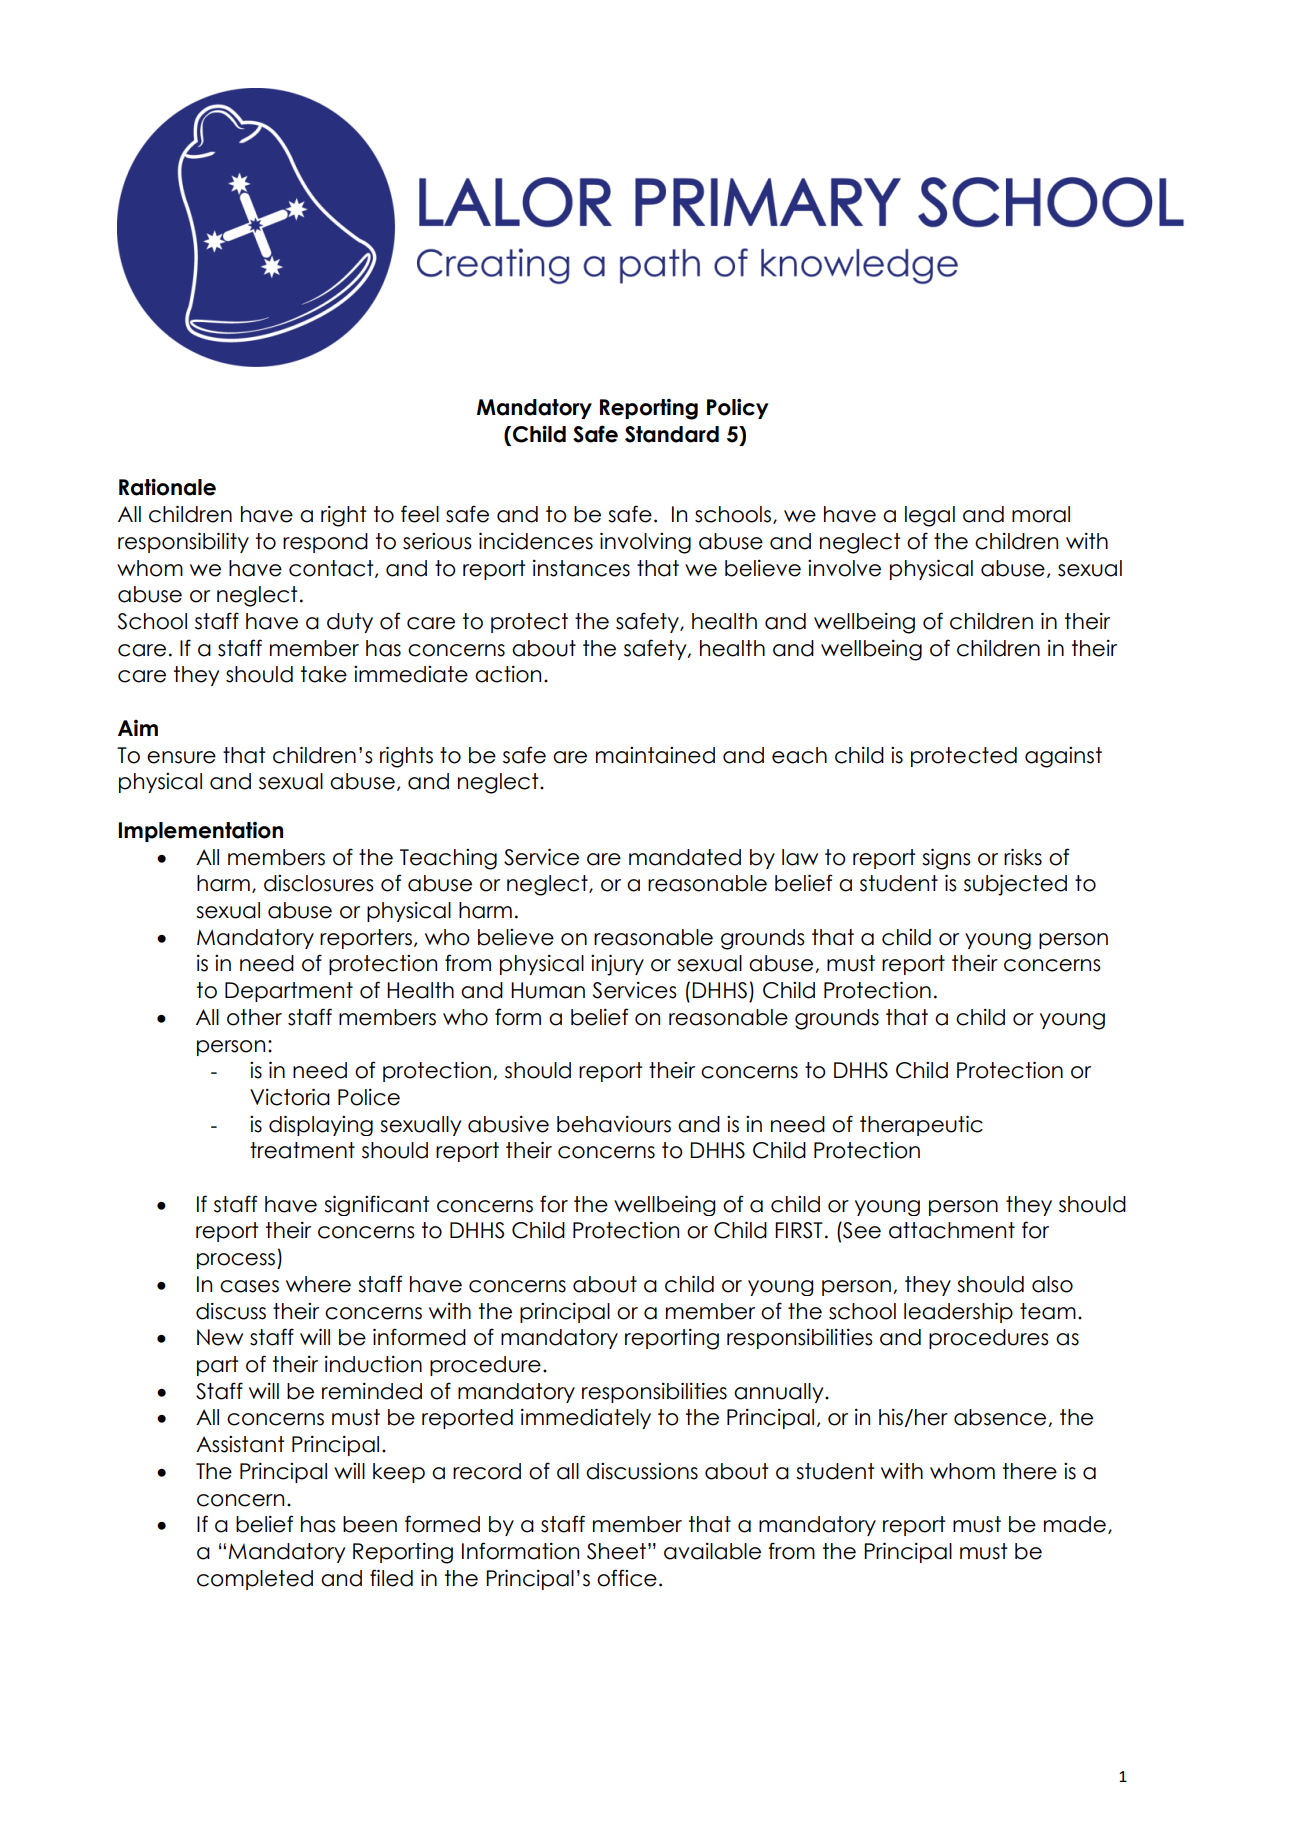 The width and height of the document is (1297, 1834). Describe the element at coordinates (617, 965) in the document. I see `injury` at that location.
